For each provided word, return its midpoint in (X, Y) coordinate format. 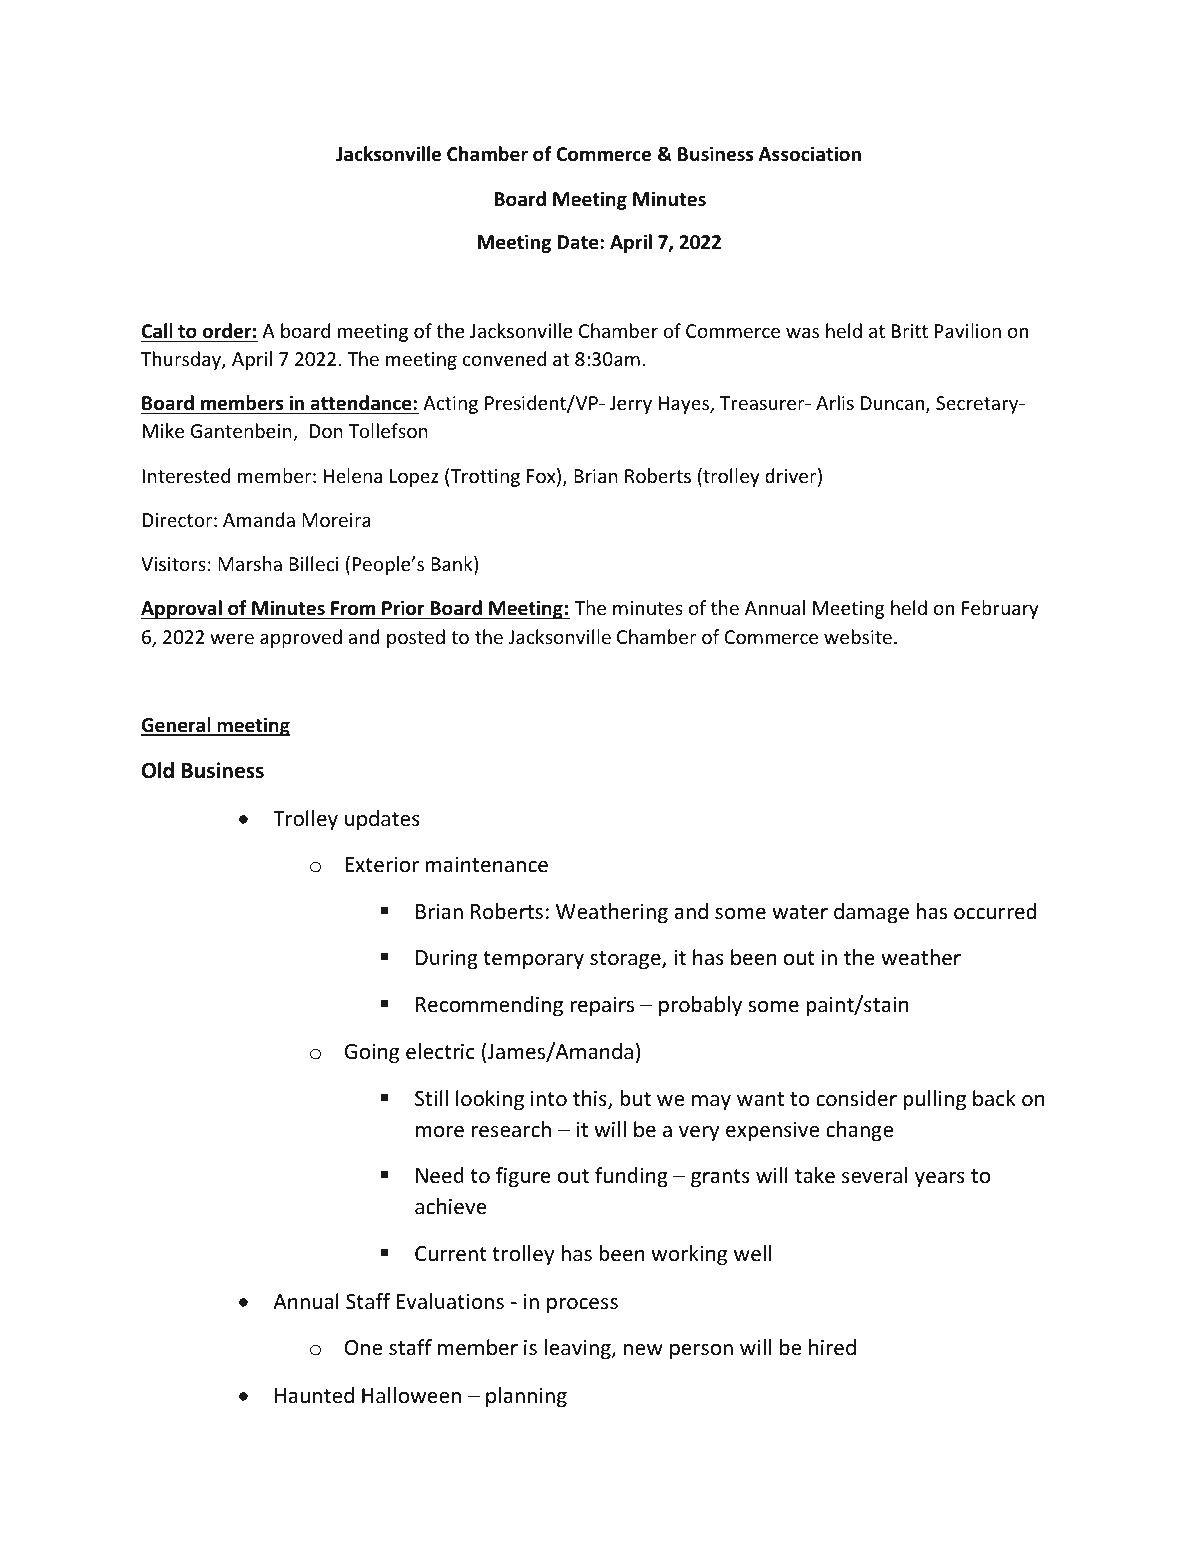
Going (372, 1053)
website (858, 636)
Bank (453, 565)
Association (810, 154)
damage (871, 913)
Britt (910, 331)
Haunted (314, 1395)
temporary (533, 960)
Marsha (250, 563)
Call (157, 331)
